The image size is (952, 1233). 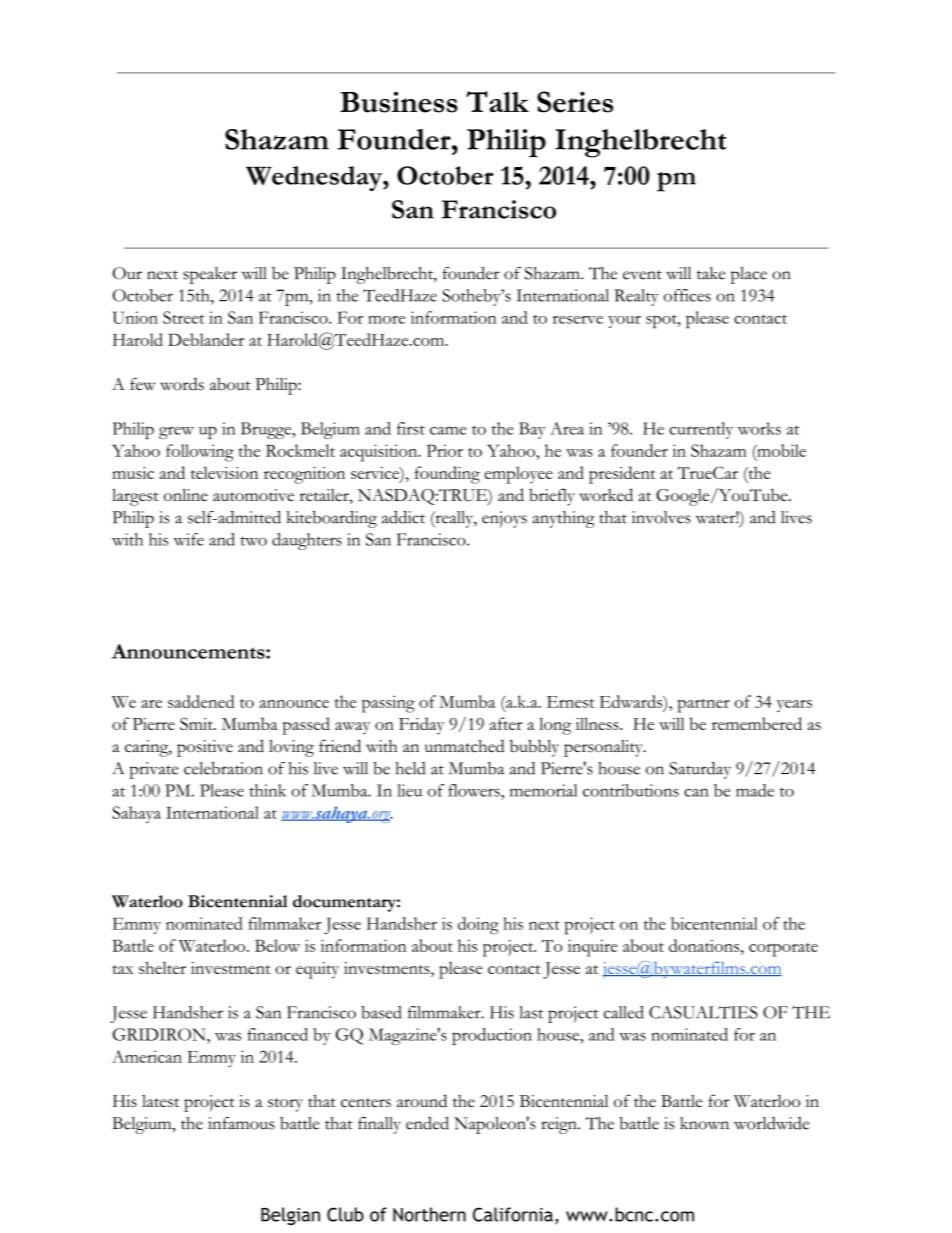 I want to click on Series, so click(x=575, y=102).
